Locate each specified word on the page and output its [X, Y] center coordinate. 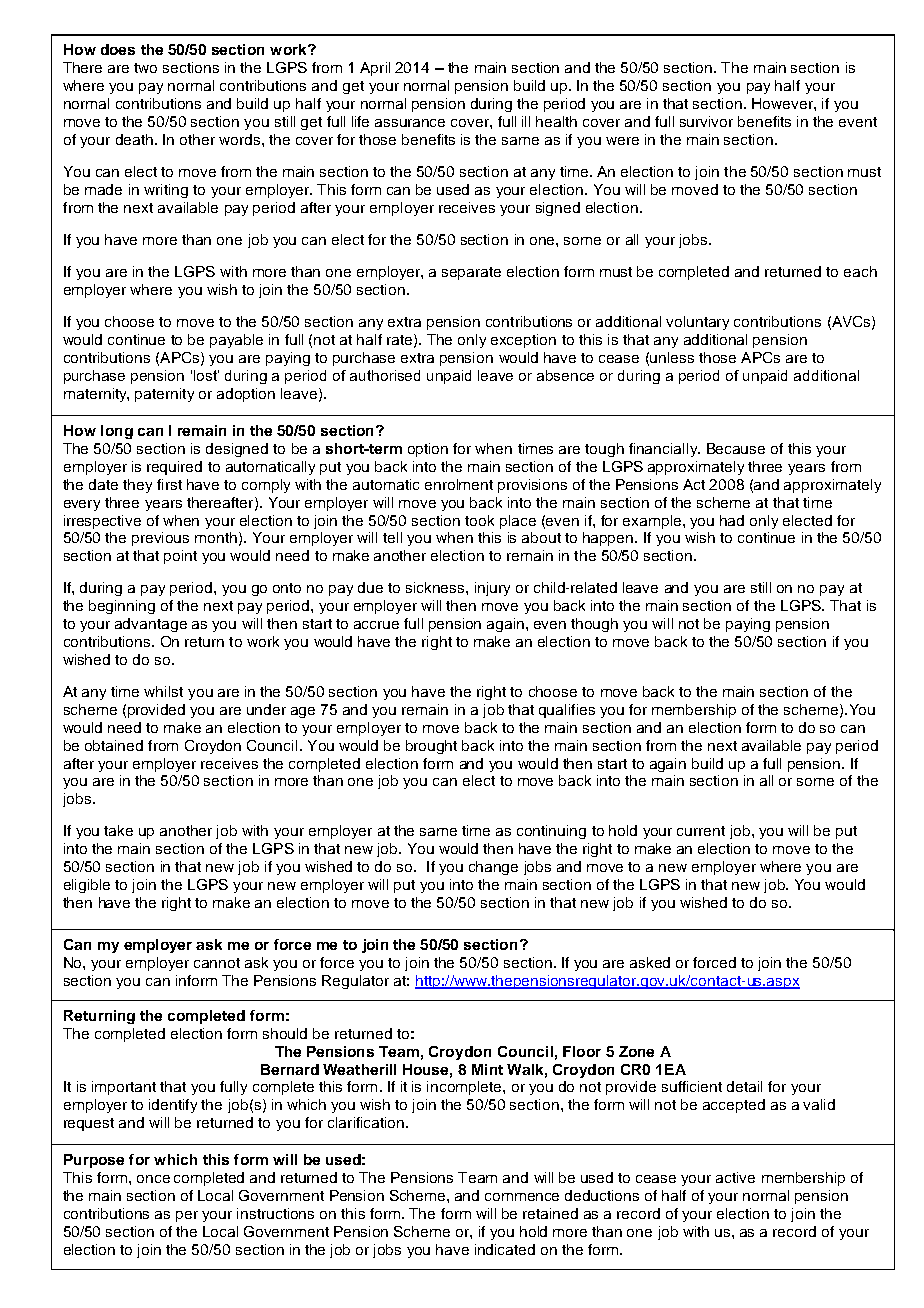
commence [522, 1197]
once [153, 1179]
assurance [410, 123]
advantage [151, 625]
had [732, 520]
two [145, 68]
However [783, 103]
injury [492, 589]
